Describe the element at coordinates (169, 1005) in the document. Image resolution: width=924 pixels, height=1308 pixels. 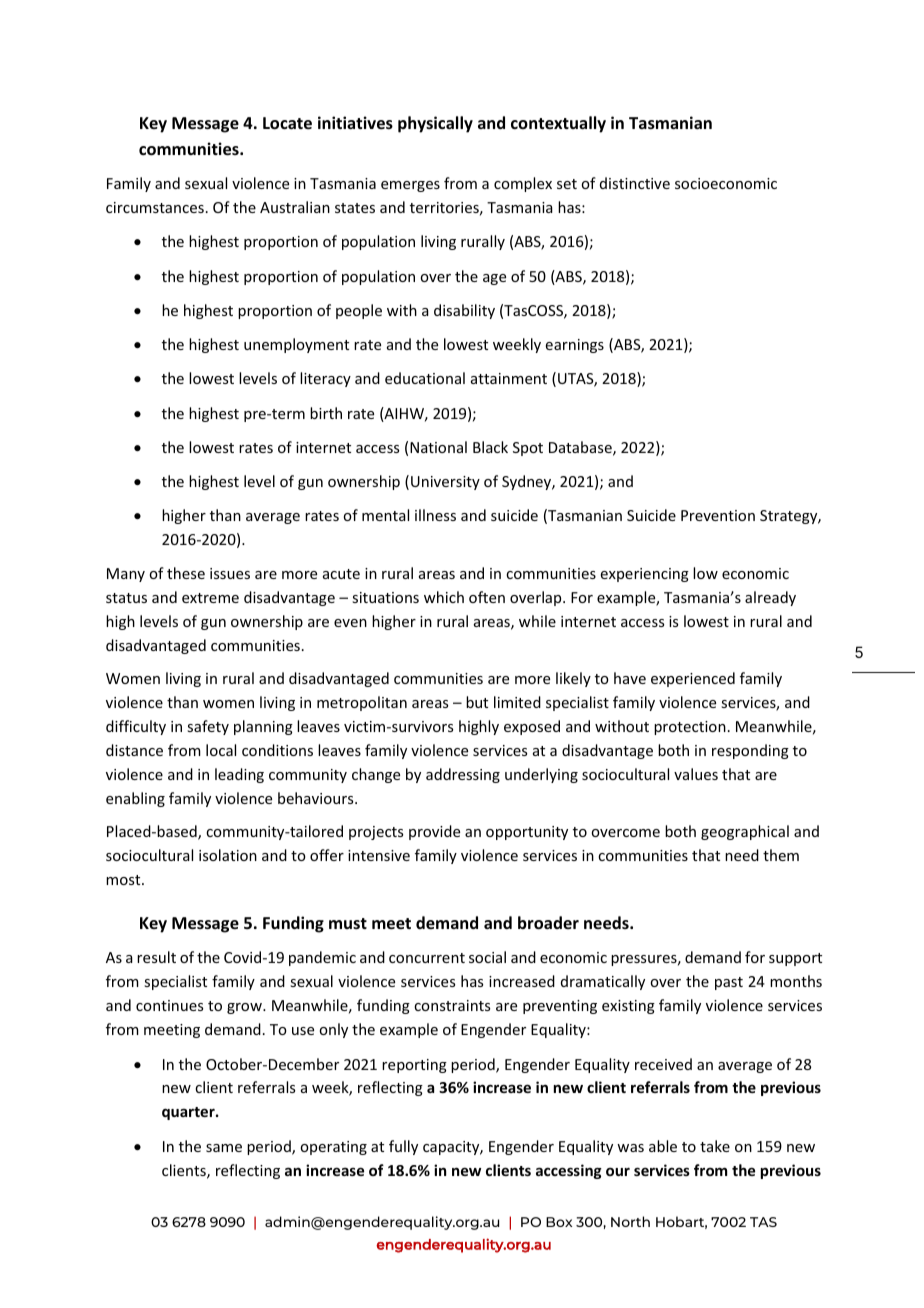
I see `continues` at that location.
